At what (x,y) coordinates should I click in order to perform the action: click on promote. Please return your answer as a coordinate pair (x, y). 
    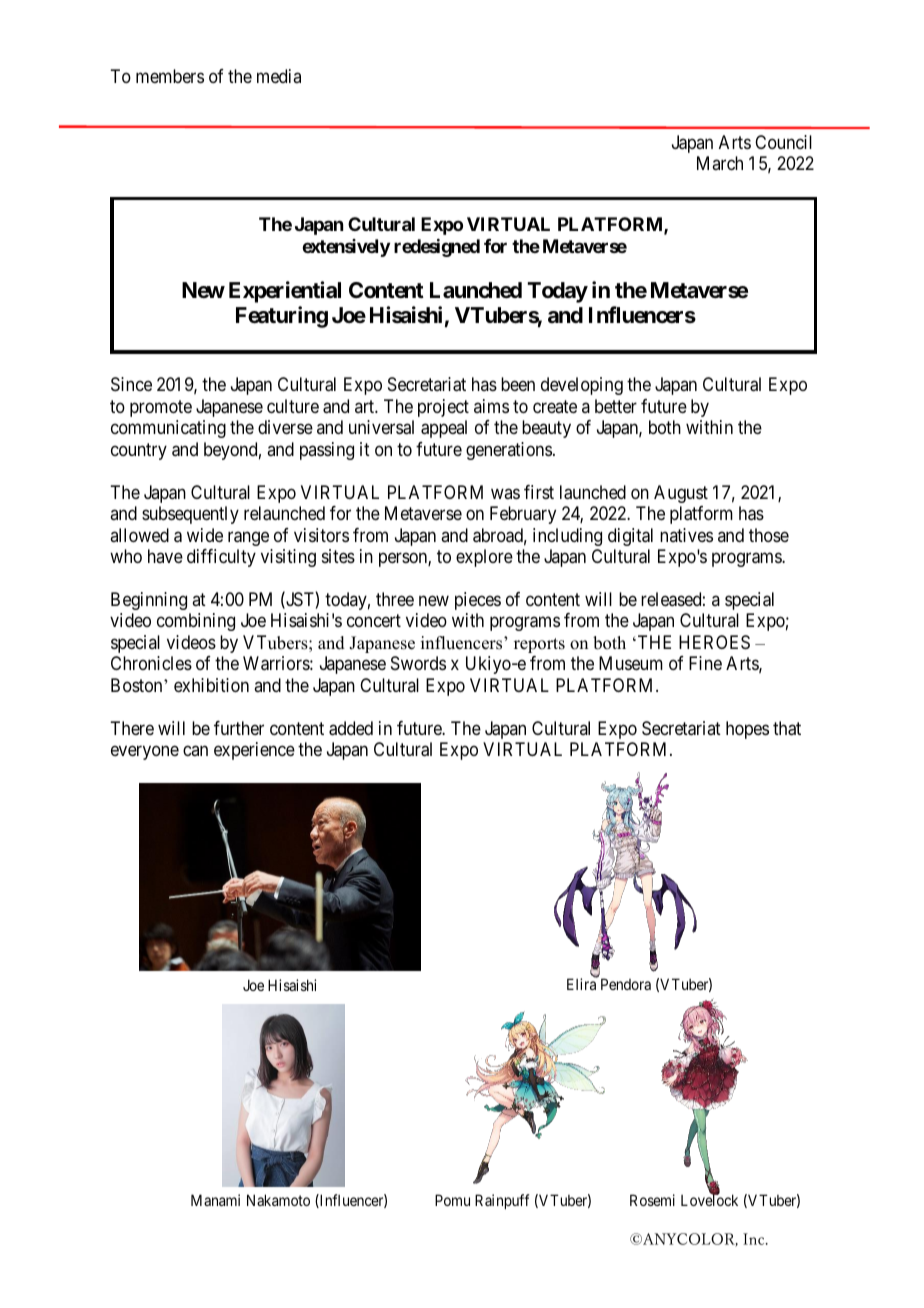
    Looking at the image, I should click on (161, 408).
